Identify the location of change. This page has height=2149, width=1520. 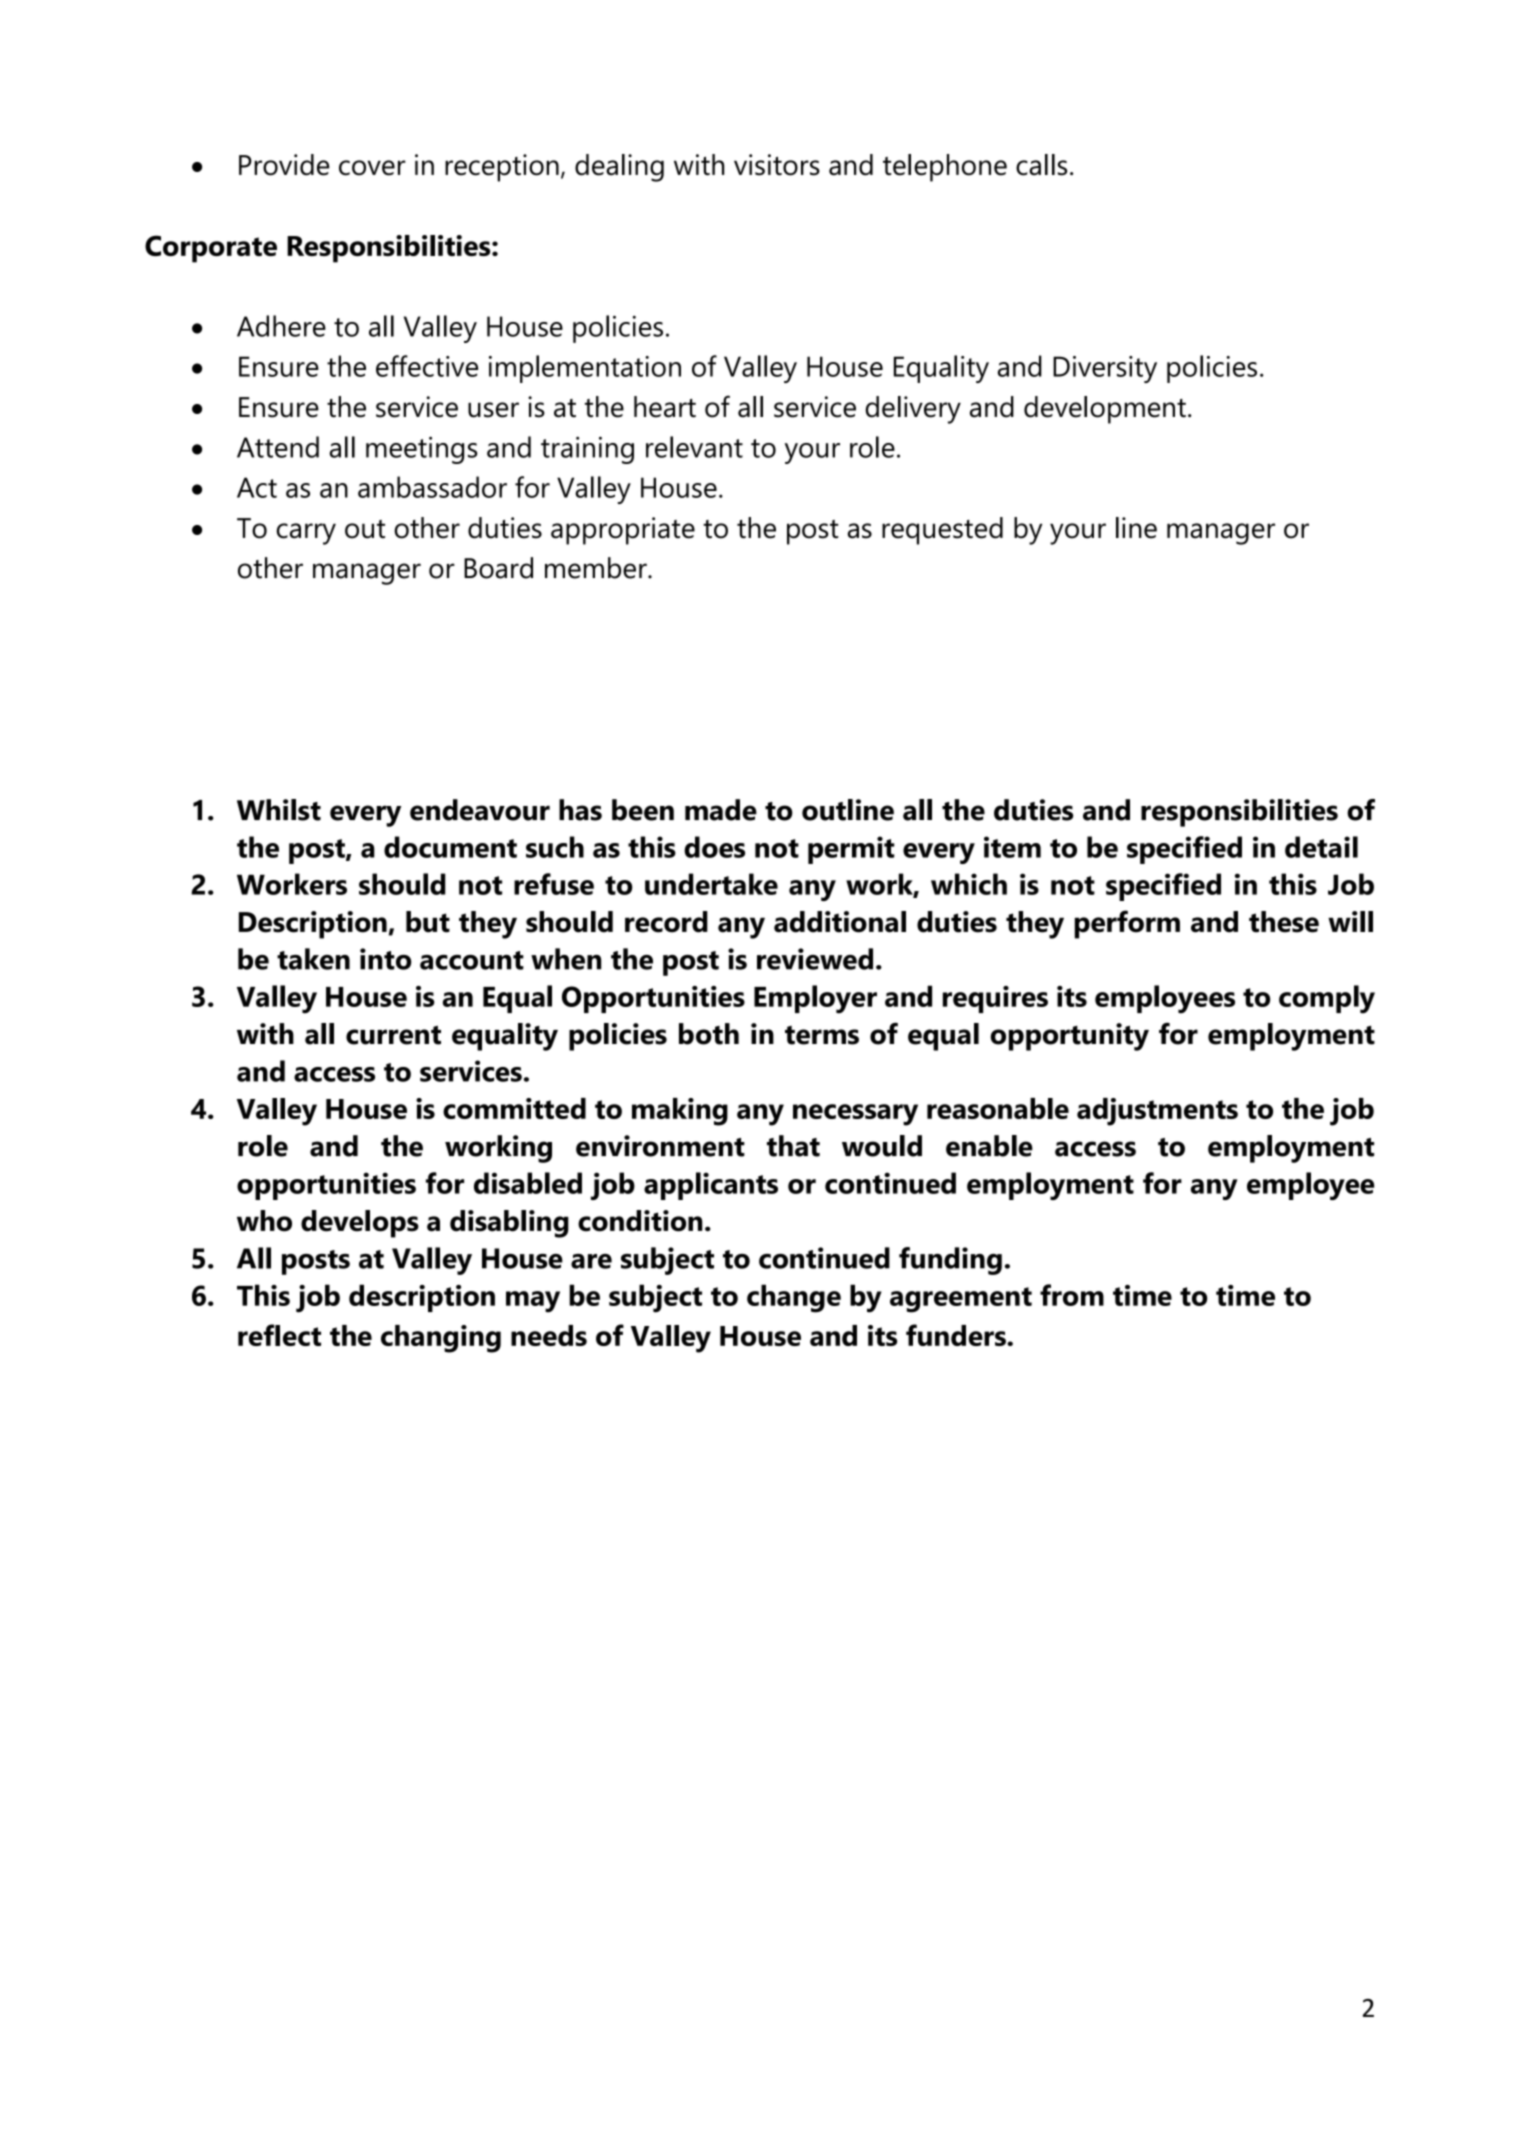
(794, 1298).
